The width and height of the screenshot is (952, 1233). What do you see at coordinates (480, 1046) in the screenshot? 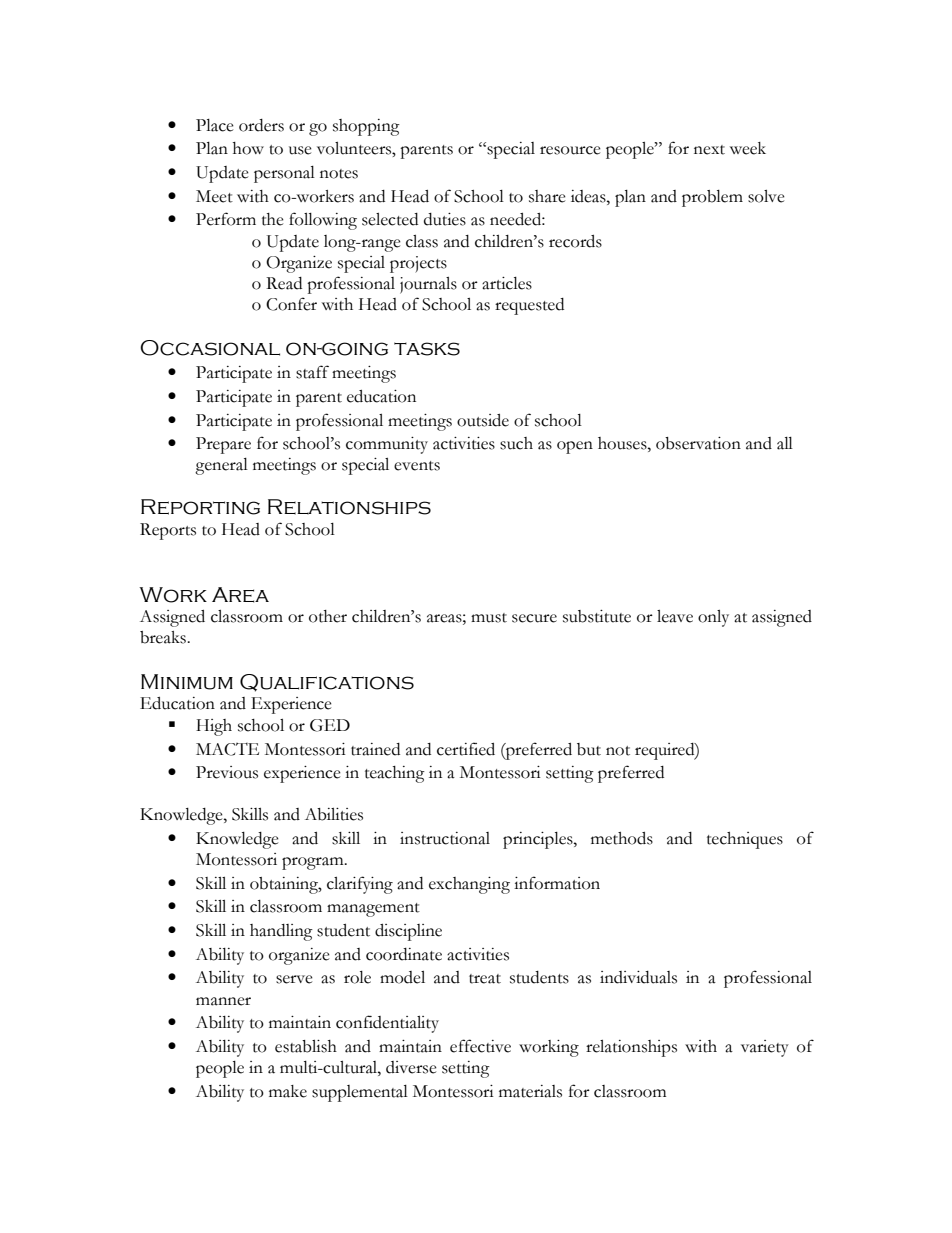
I see `effective` at bounding box center [480, 1046].
